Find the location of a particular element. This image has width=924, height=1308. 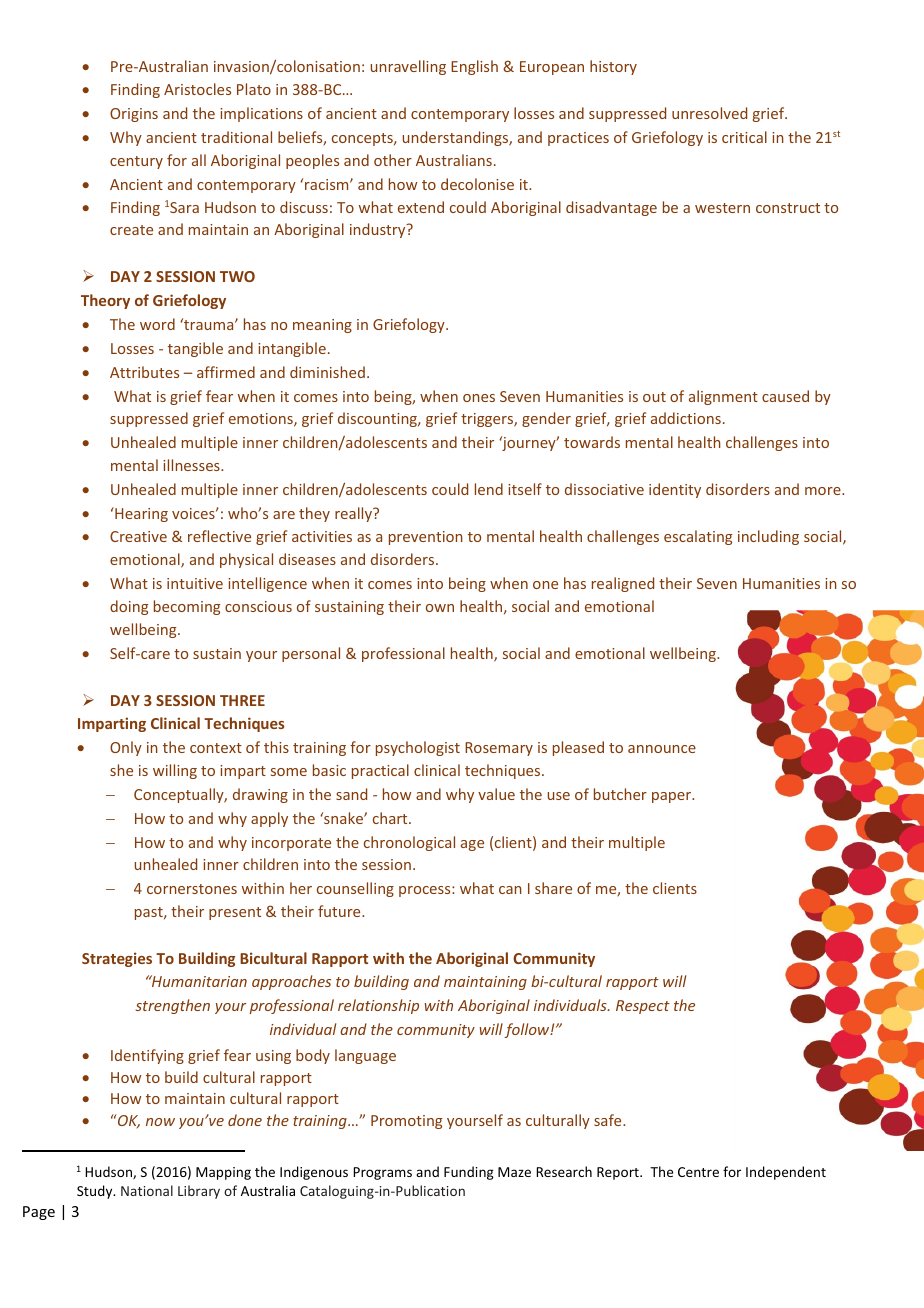

meaning is located at coordinates (322, 326).
